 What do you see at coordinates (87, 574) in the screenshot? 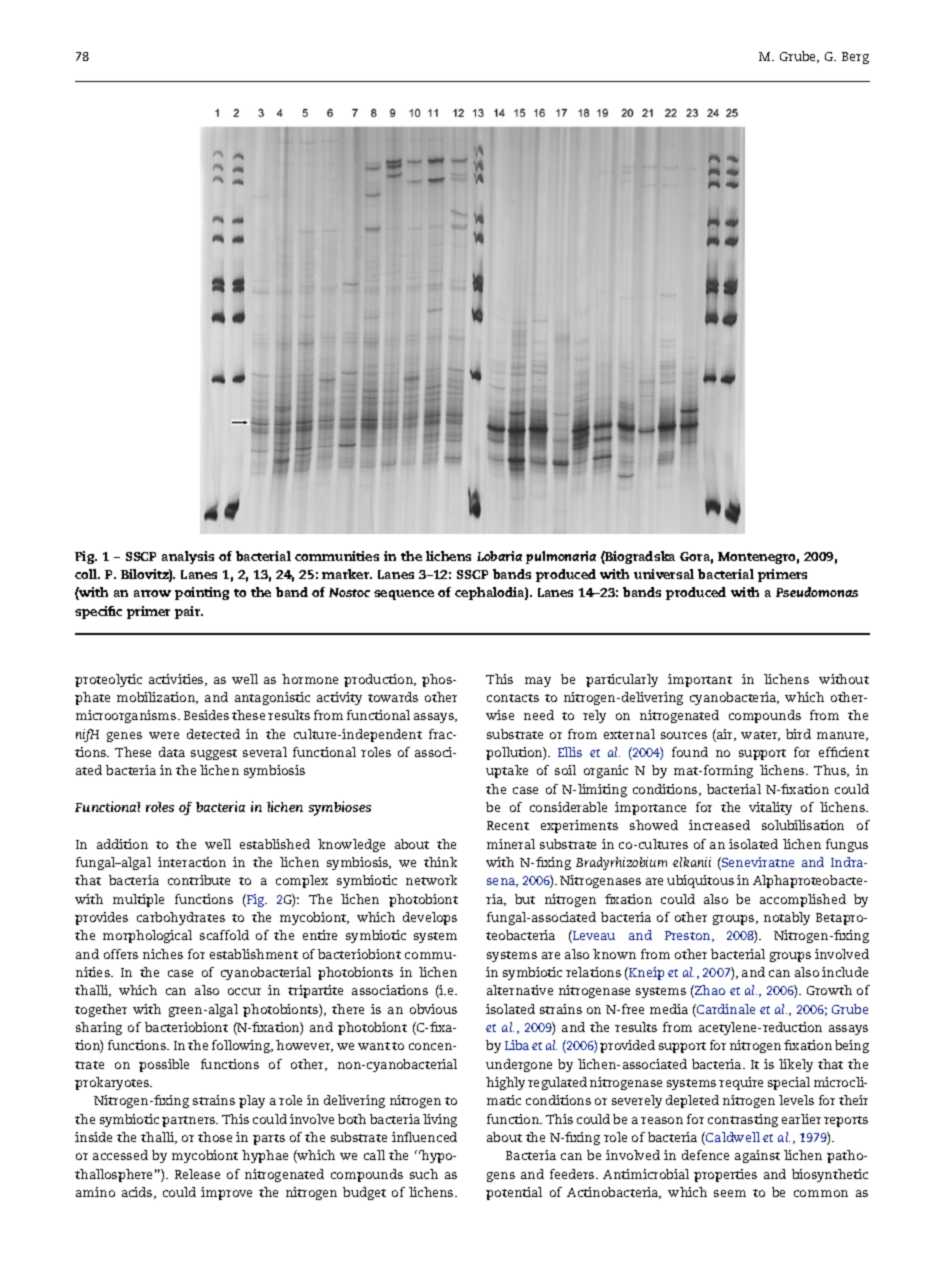
I see `coll` at bounding box center [87, 574].
